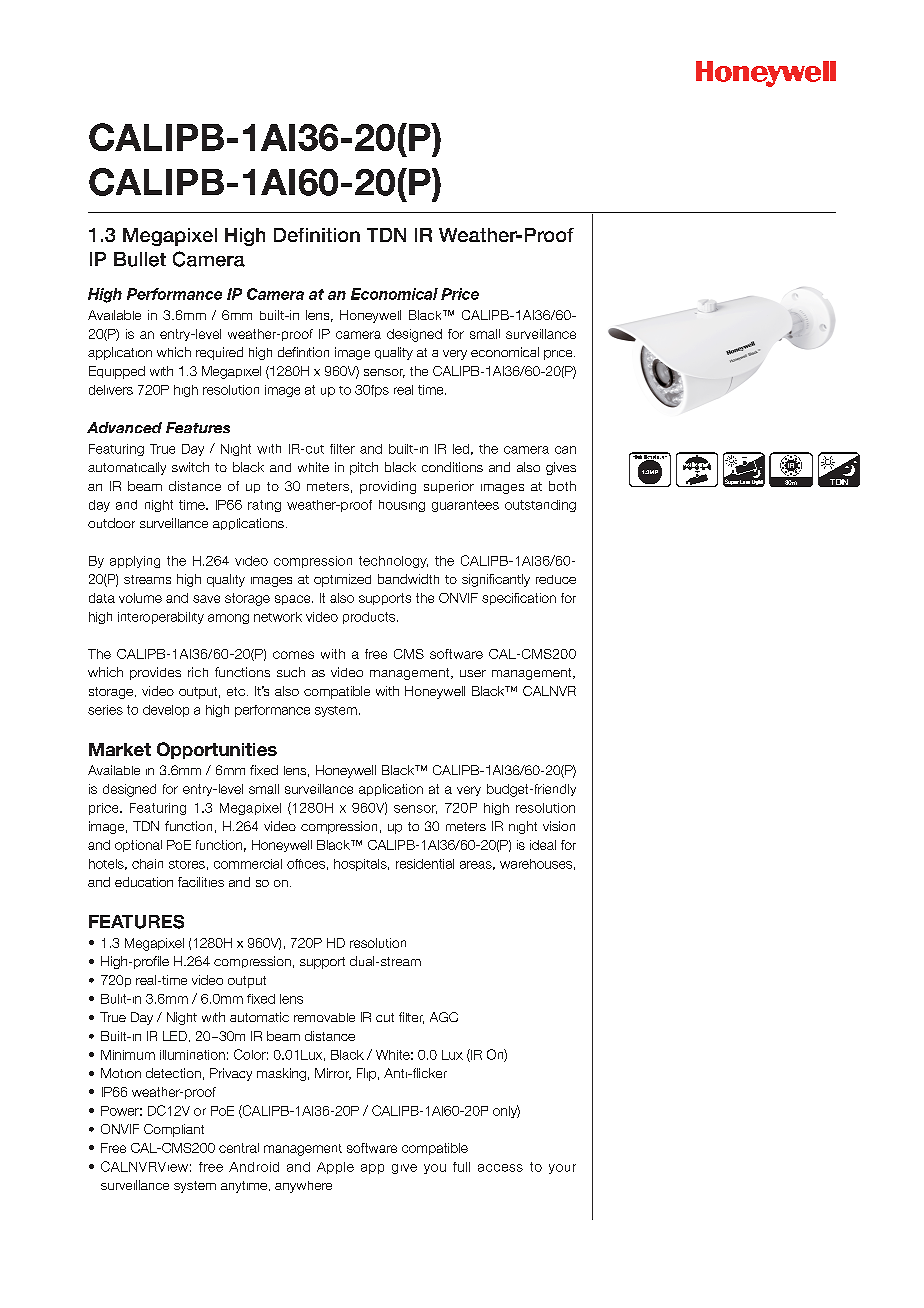 The image size is (924, 1308). What do you see at coordinates (543, 845) in the document?
I see `ideal` at bounding box center [543, 845].
